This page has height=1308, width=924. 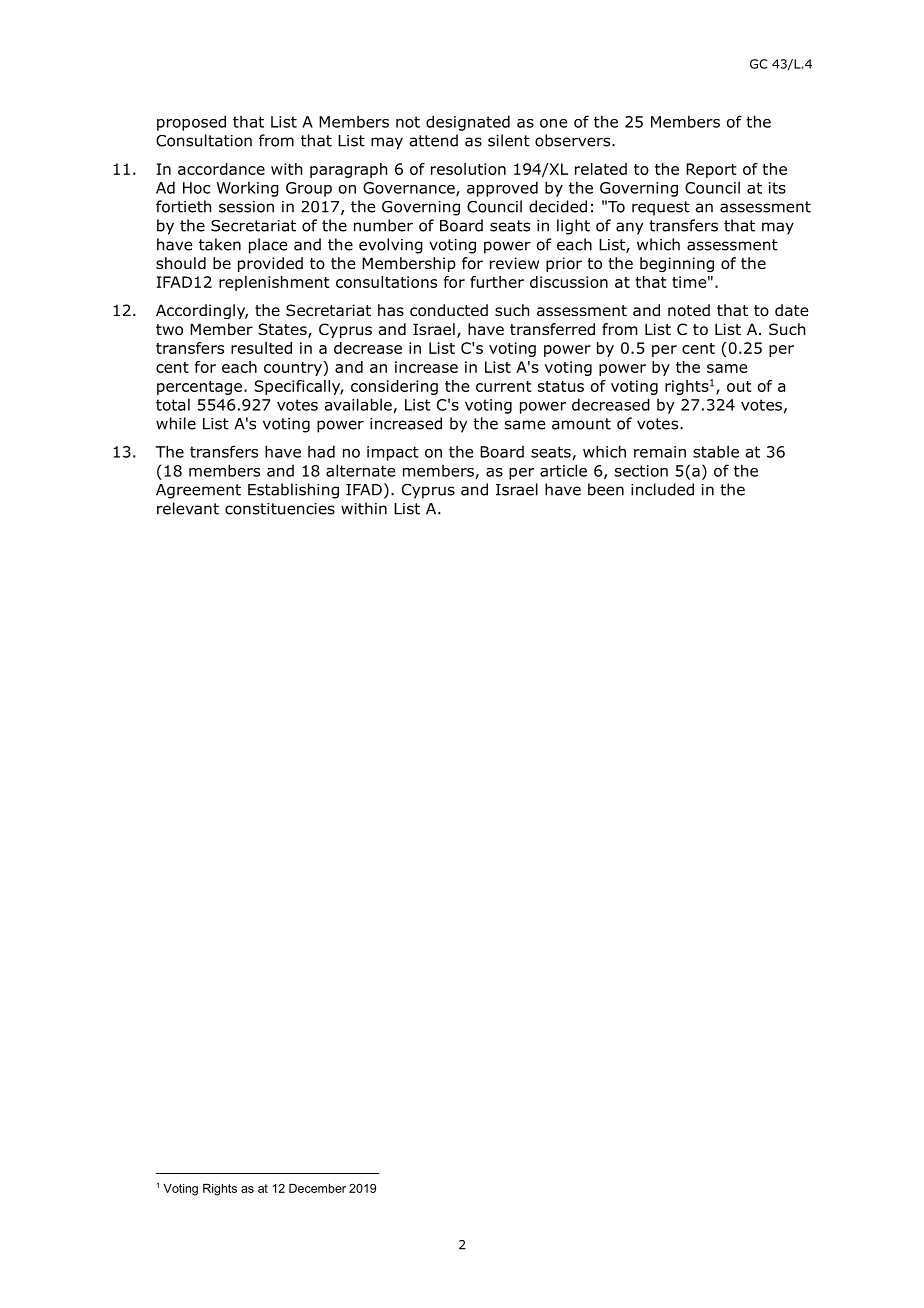 What do you see at coordinates (716, 451) in the page?
I see `stable` at bounding box center [716, 451].
